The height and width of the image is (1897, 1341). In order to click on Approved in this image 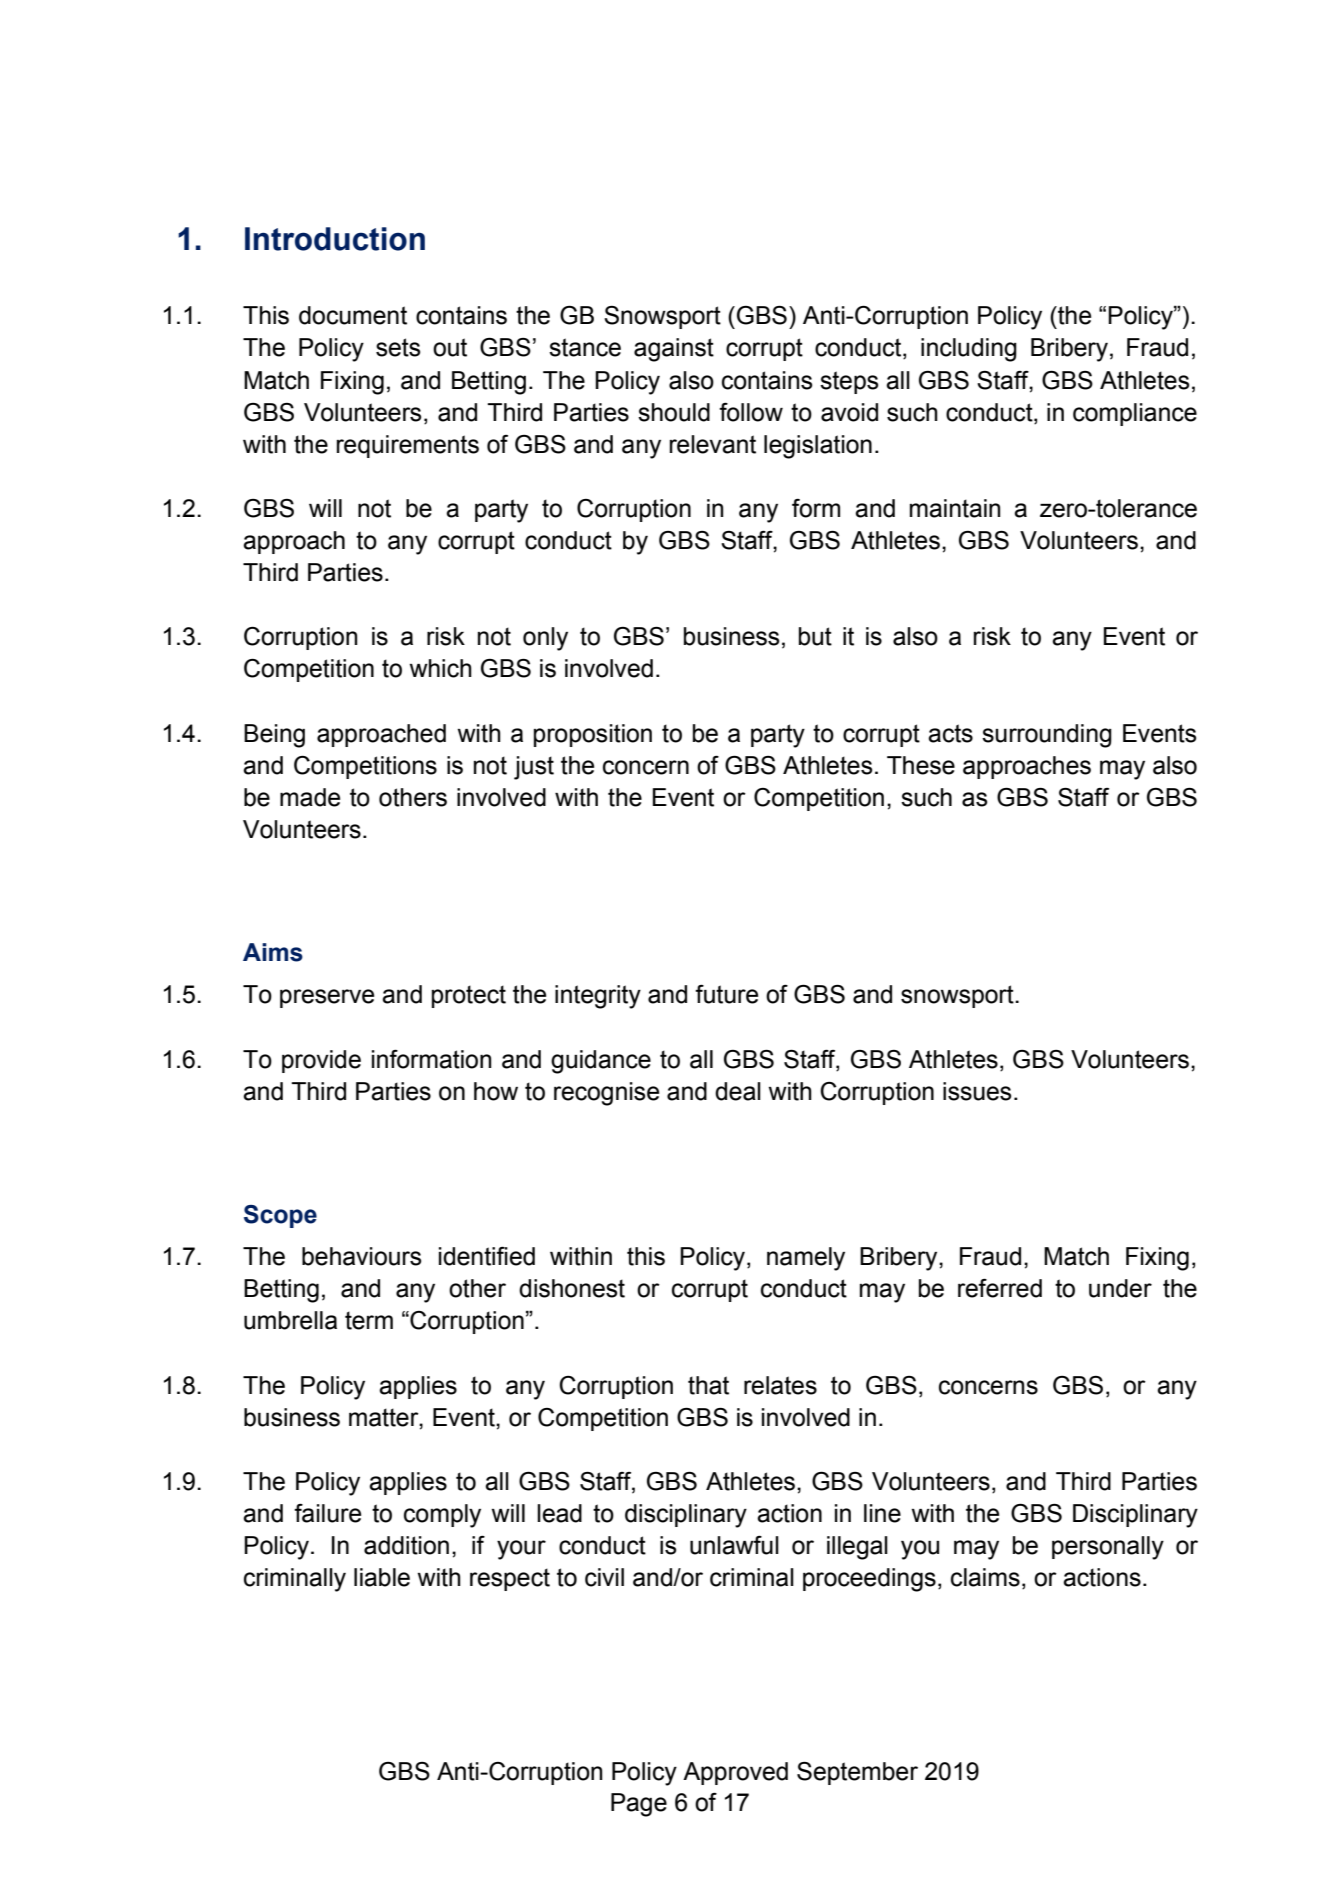, I will do `click(735, 1773)`.
